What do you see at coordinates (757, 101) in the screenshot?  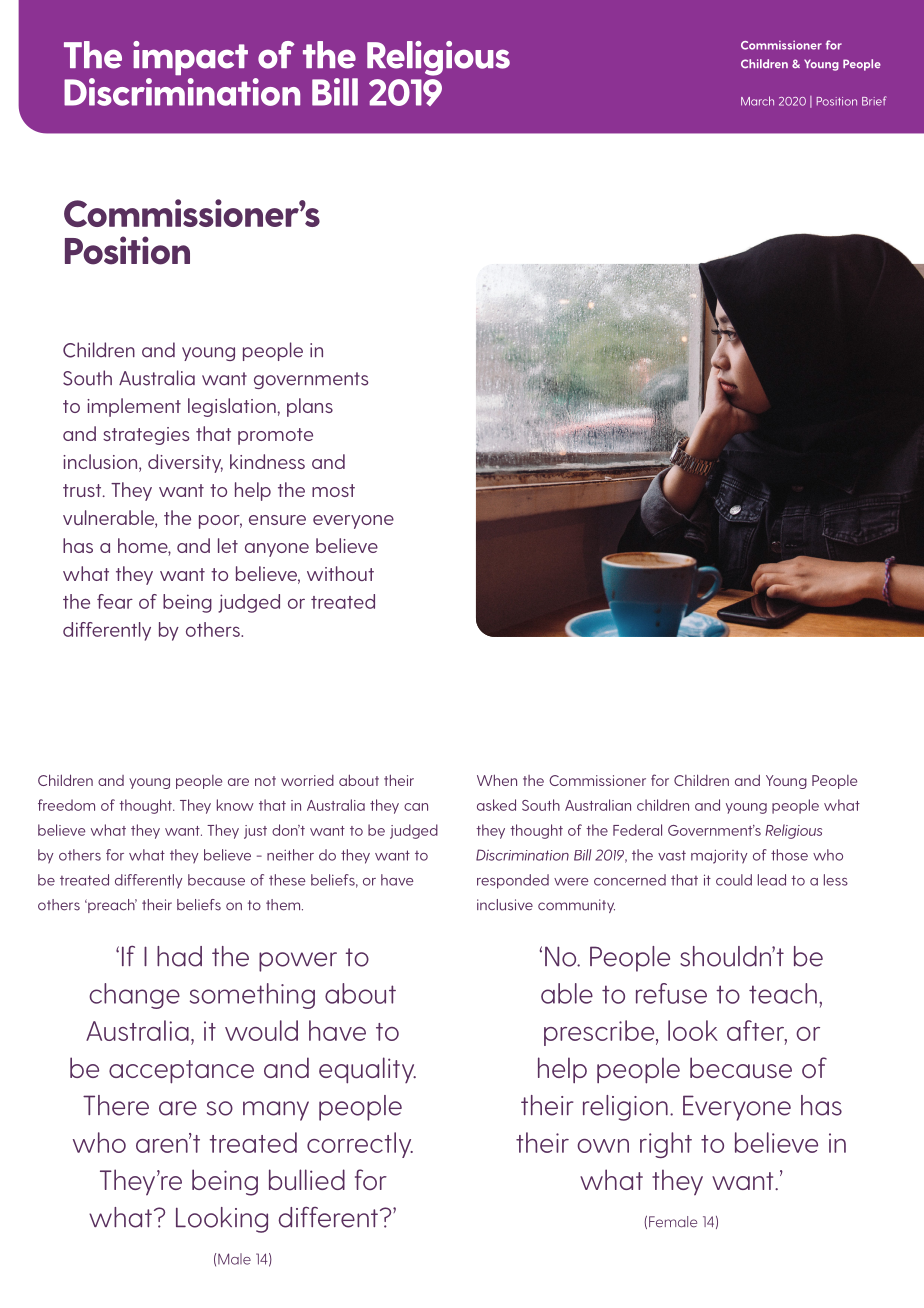 I see `March` at bounding box center [757, 101].
